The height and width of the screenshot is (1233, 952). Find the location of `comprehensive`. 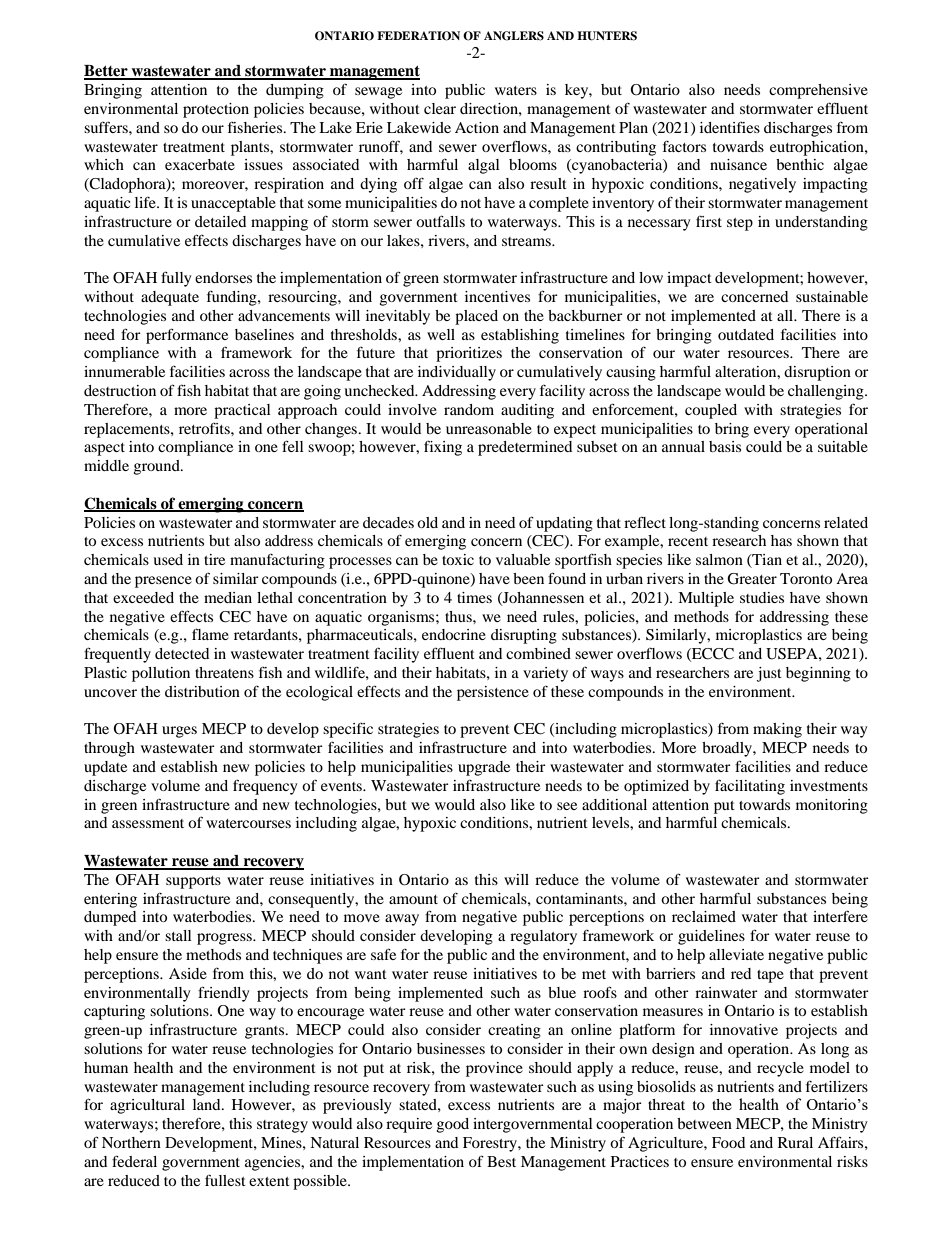

comprehensive is located at coordinates (818, 91).
